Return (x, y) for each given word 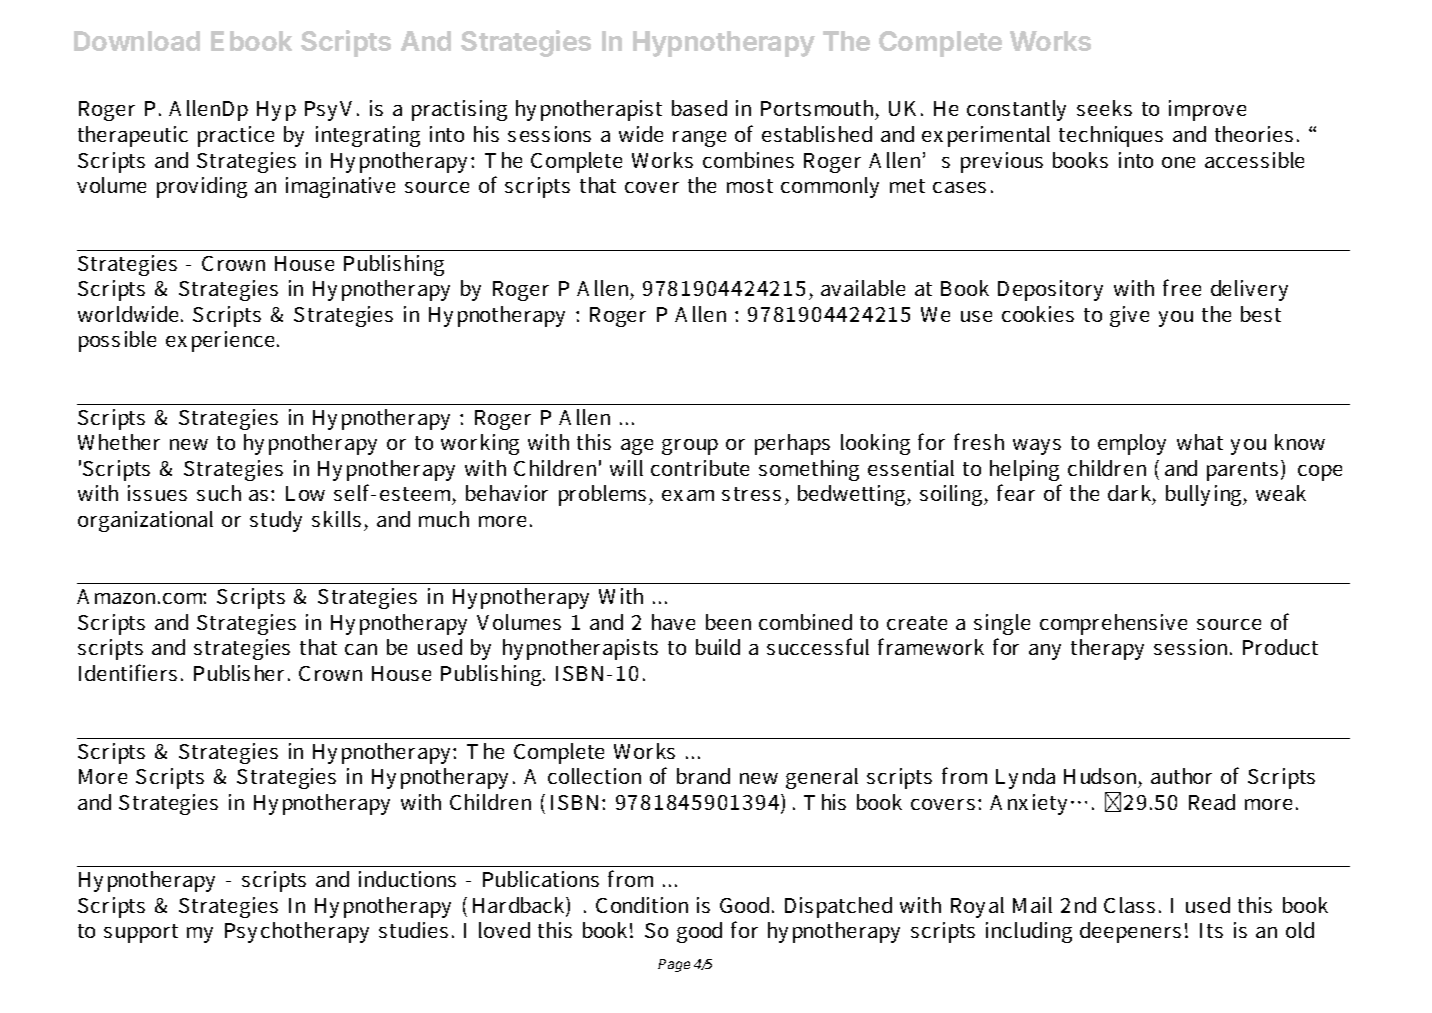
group (690, 447)
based (699, 108)
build (718, 647)
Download (137, 41)
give (1129, 316)
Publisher (241, 673)
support (141, 933)
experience (220, 341)
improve (1207, 110)
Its (1211, 930)
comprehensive (1113, 624)
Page (674, 965)
